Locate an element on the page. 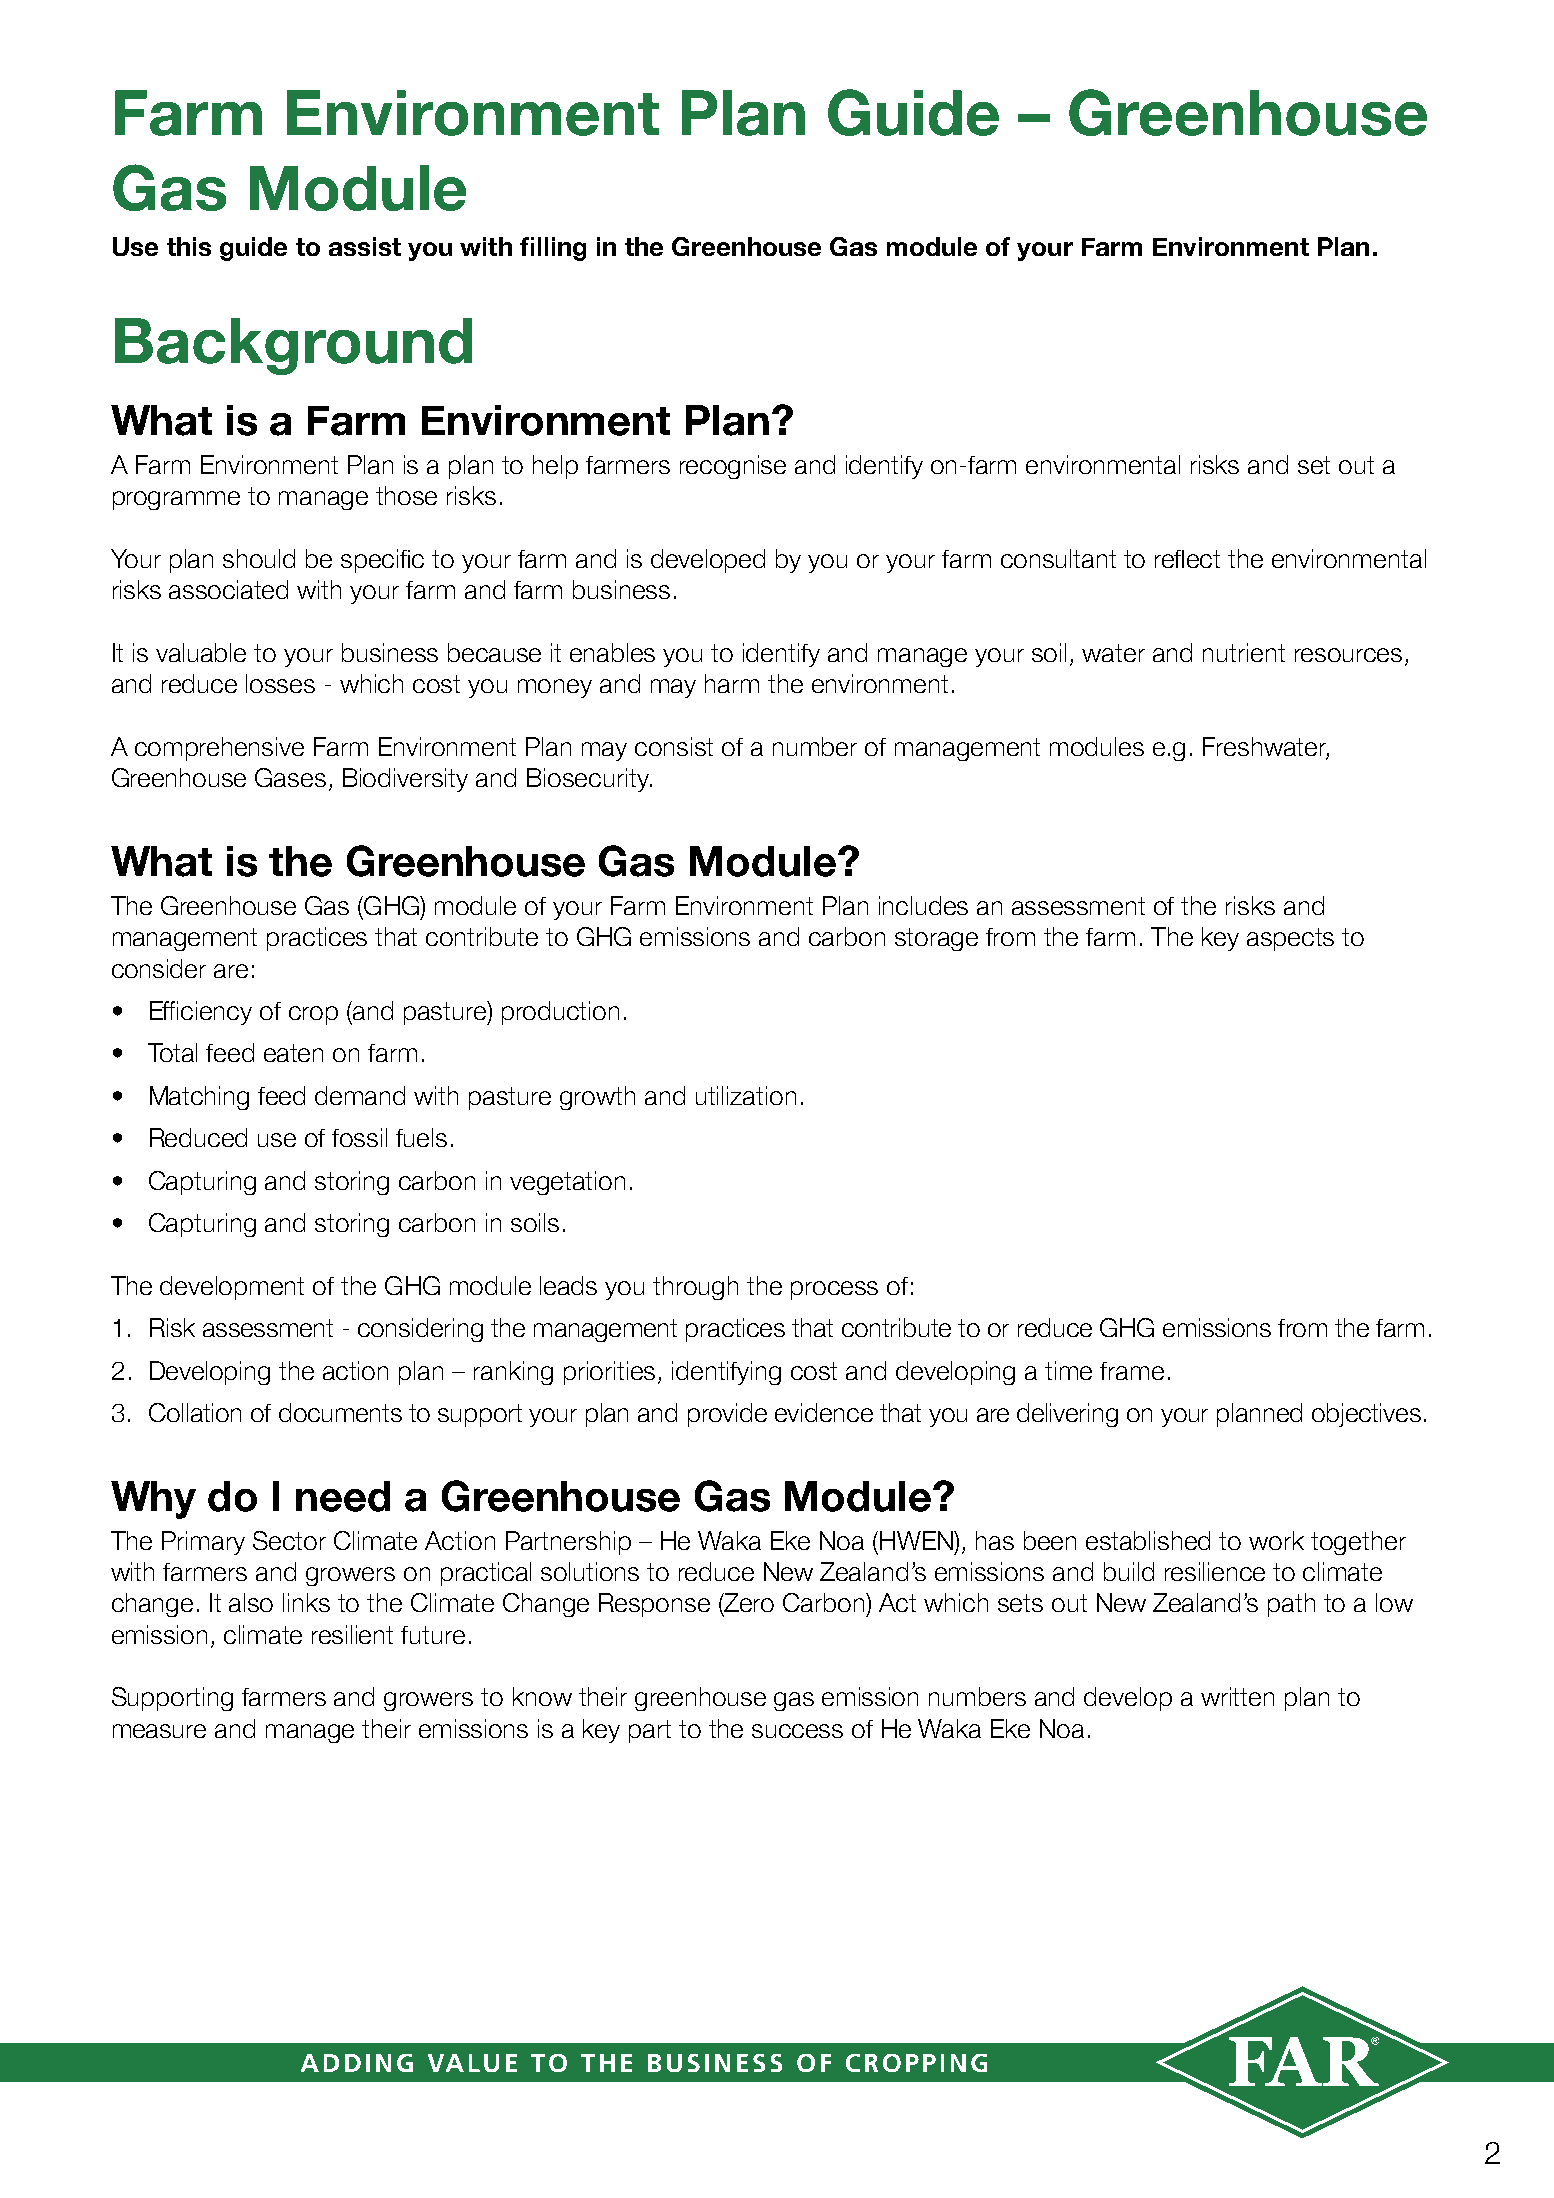  reflect is located at coordinates (1187, 559).
